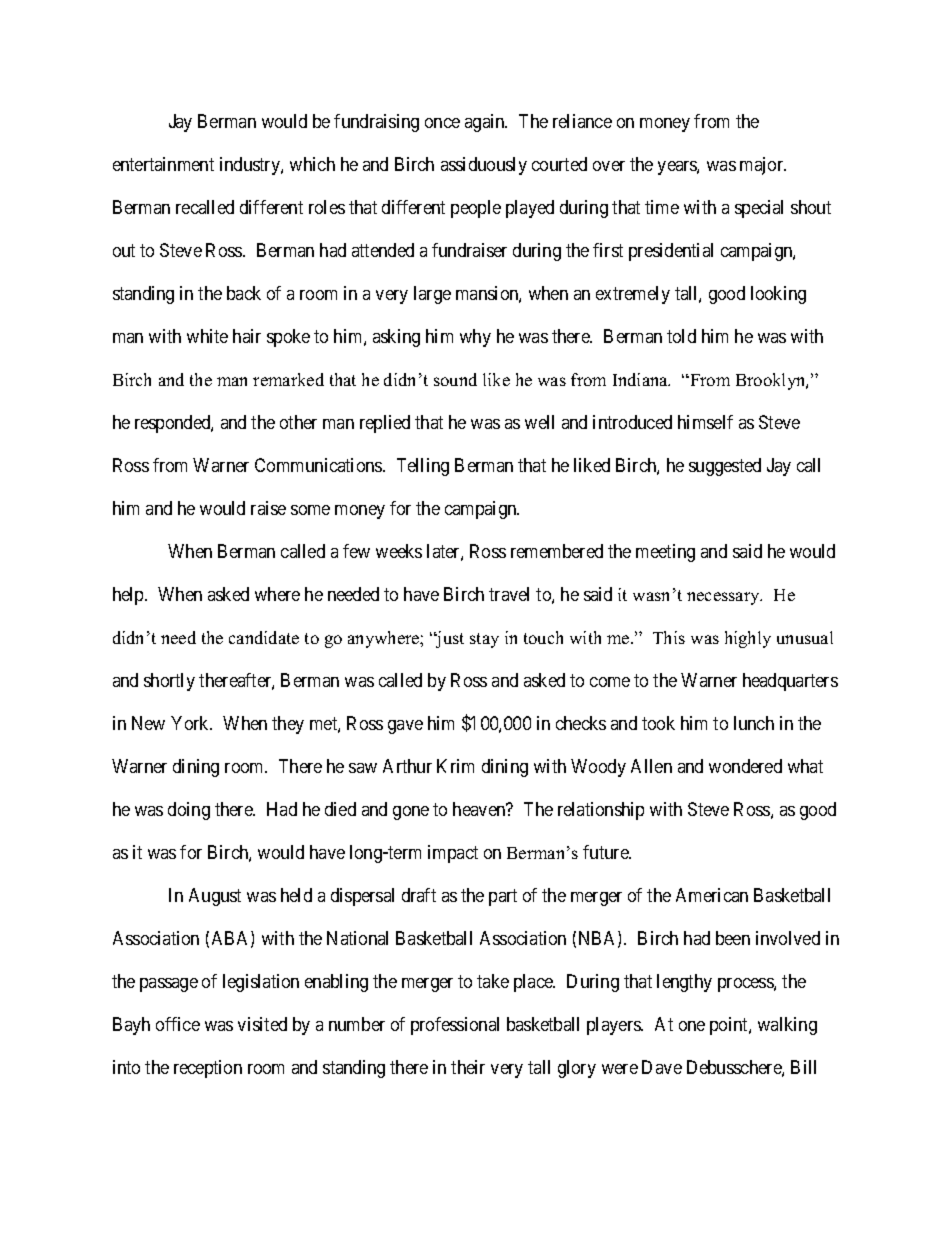 This screenshot has height=1233, width=952. I want to click on shortly, so click(169, 682).
